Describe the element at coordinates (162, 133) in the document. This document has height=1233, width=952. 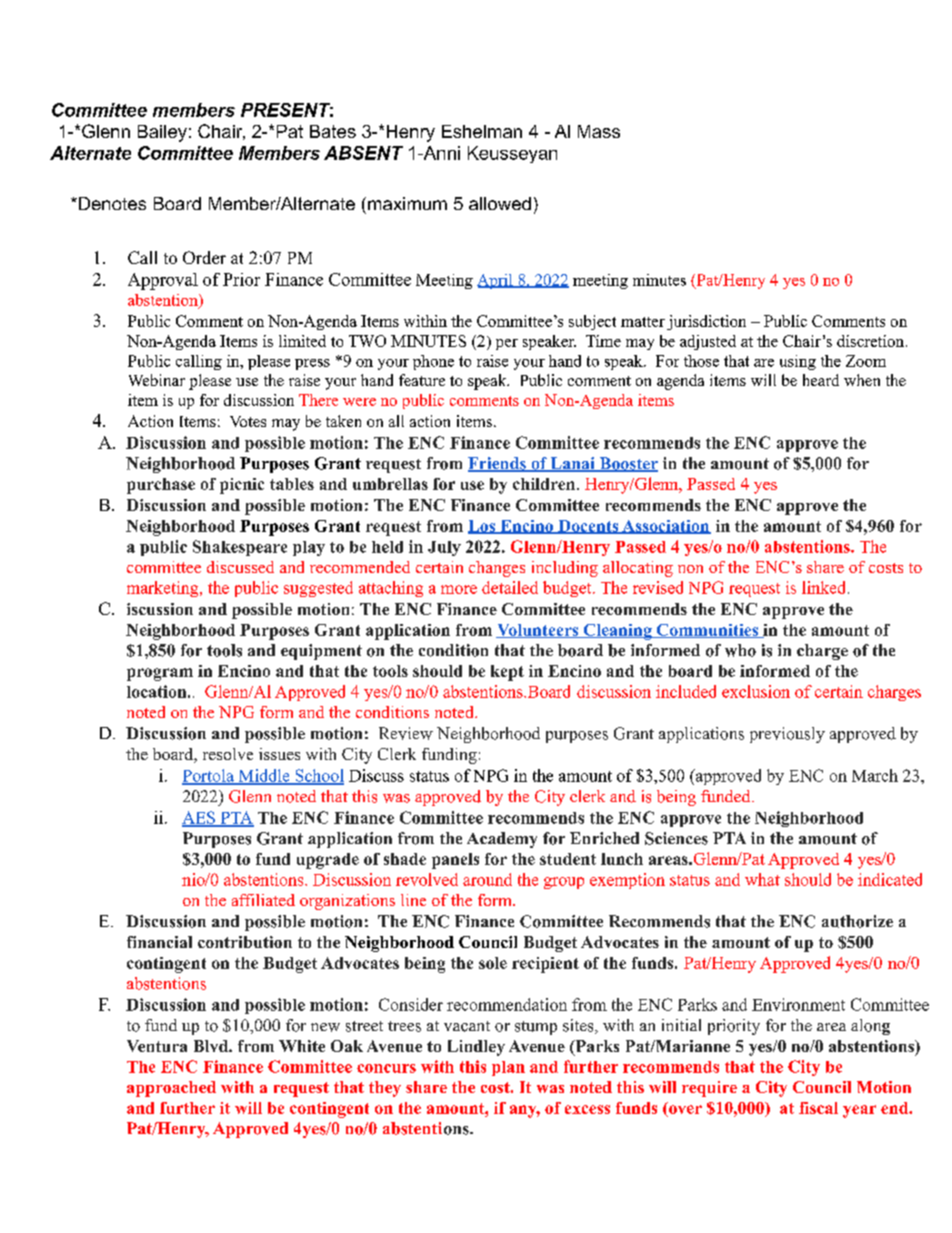
I see `Bailey` at that location.
